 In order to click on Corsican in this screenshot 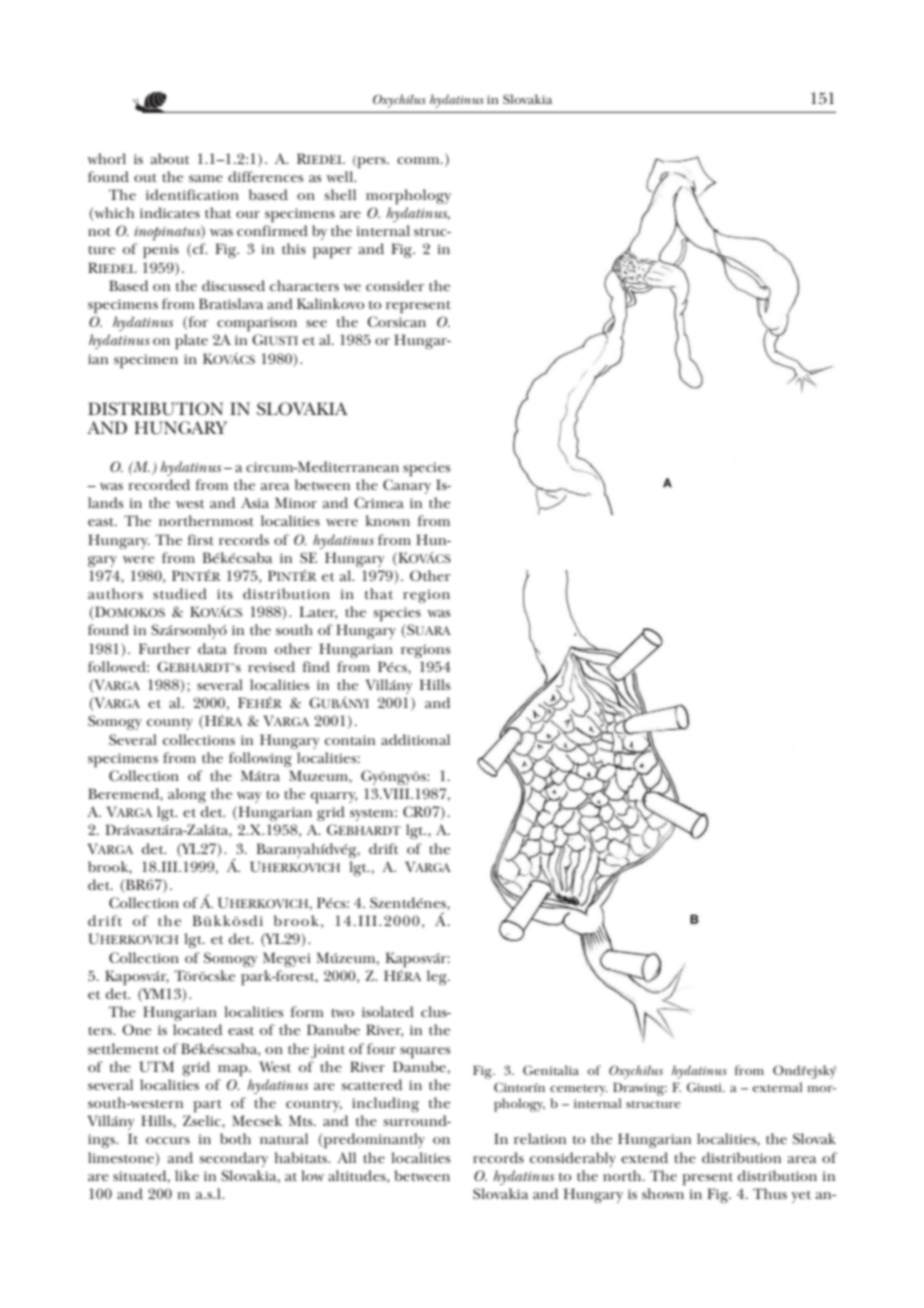, I will do `click(396, 321)`.
